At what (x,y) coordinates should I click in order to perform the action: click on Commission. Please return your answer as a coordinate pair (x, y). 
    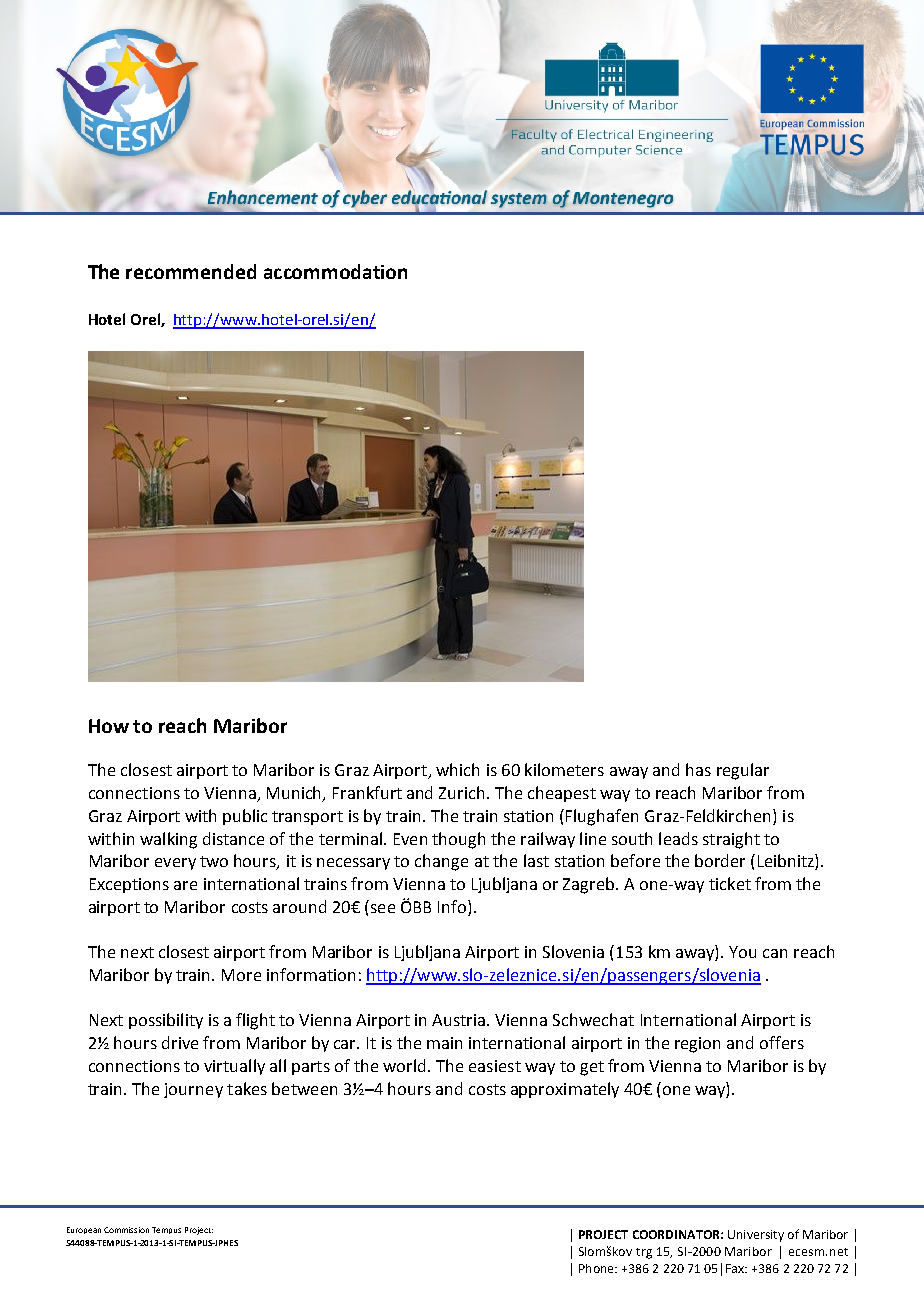
    Looking at the image, I should click on (126, 1230).
